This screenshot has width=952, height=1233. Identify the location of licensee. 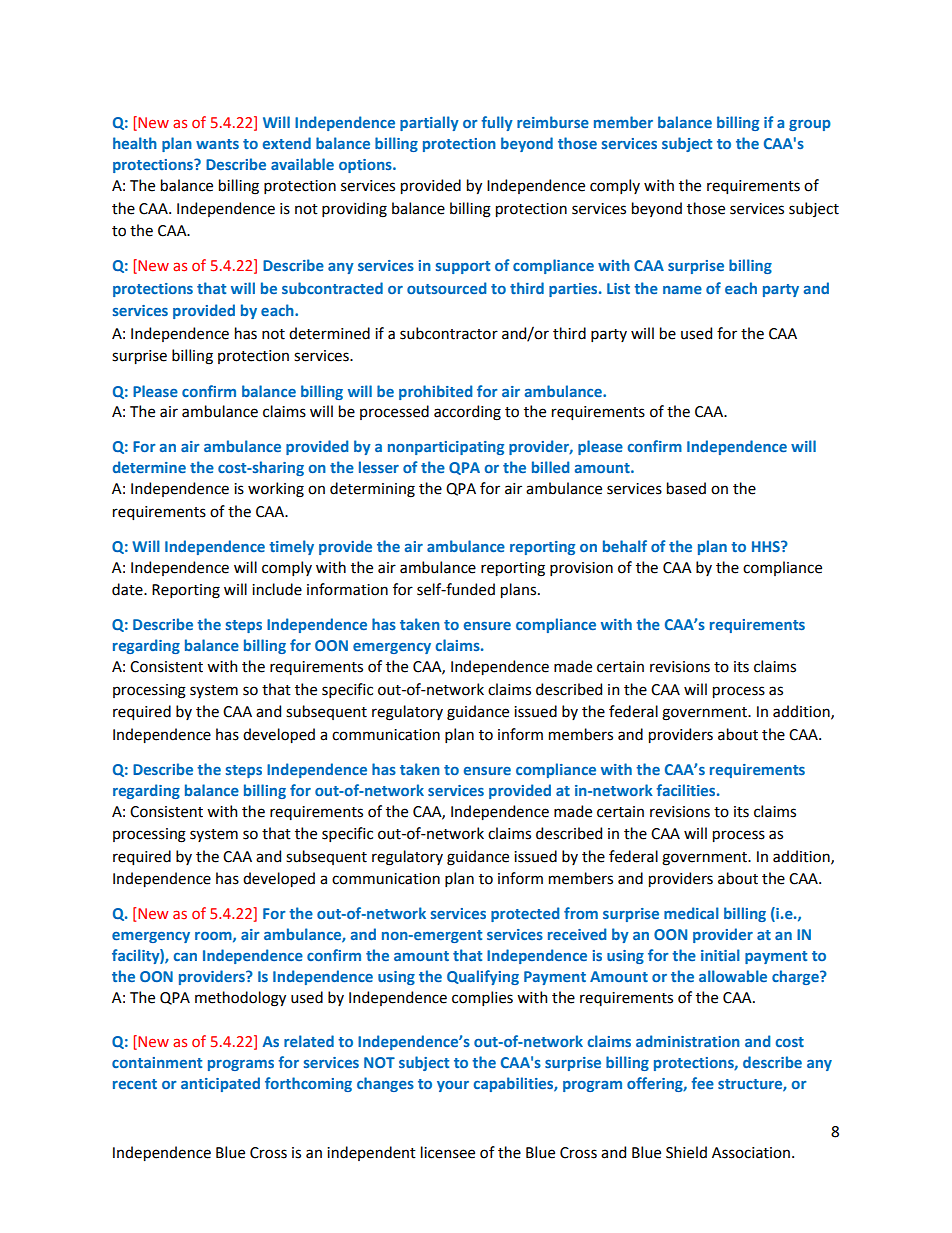
(448, 1152).
